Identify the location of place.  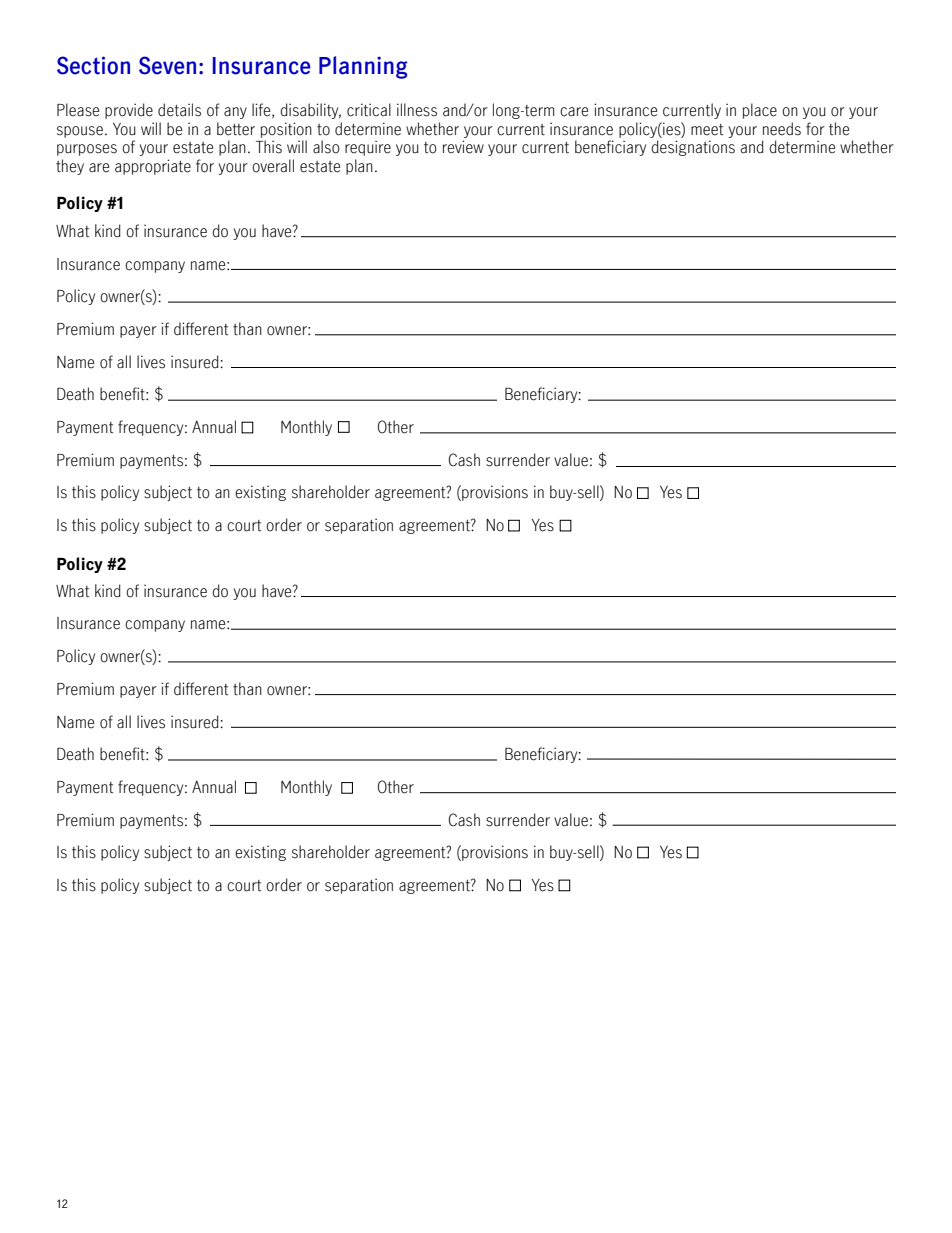
(760, 111).
